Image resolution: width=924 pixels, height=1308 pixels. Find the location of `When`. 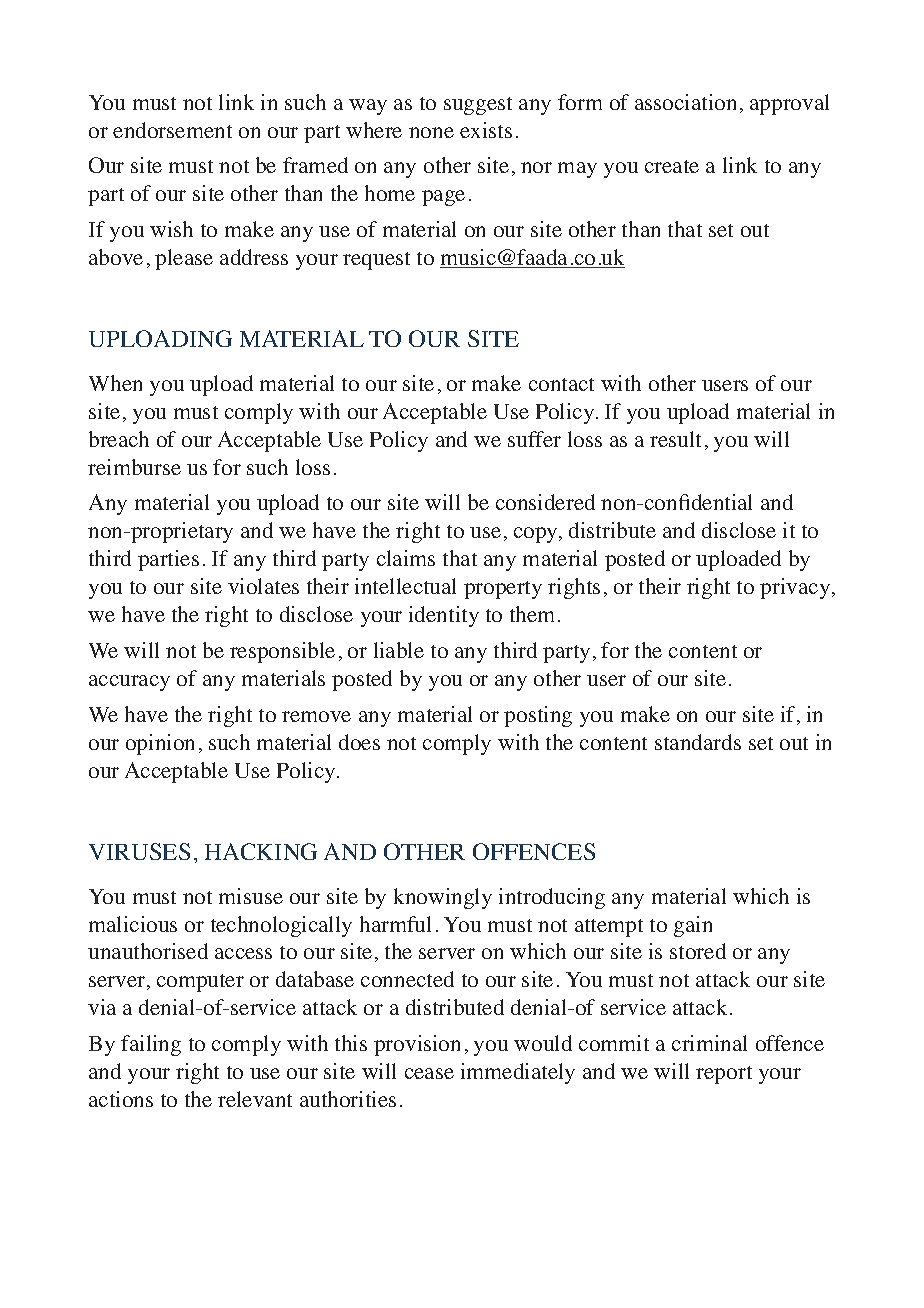

When is located at coordinates (115, 383).
